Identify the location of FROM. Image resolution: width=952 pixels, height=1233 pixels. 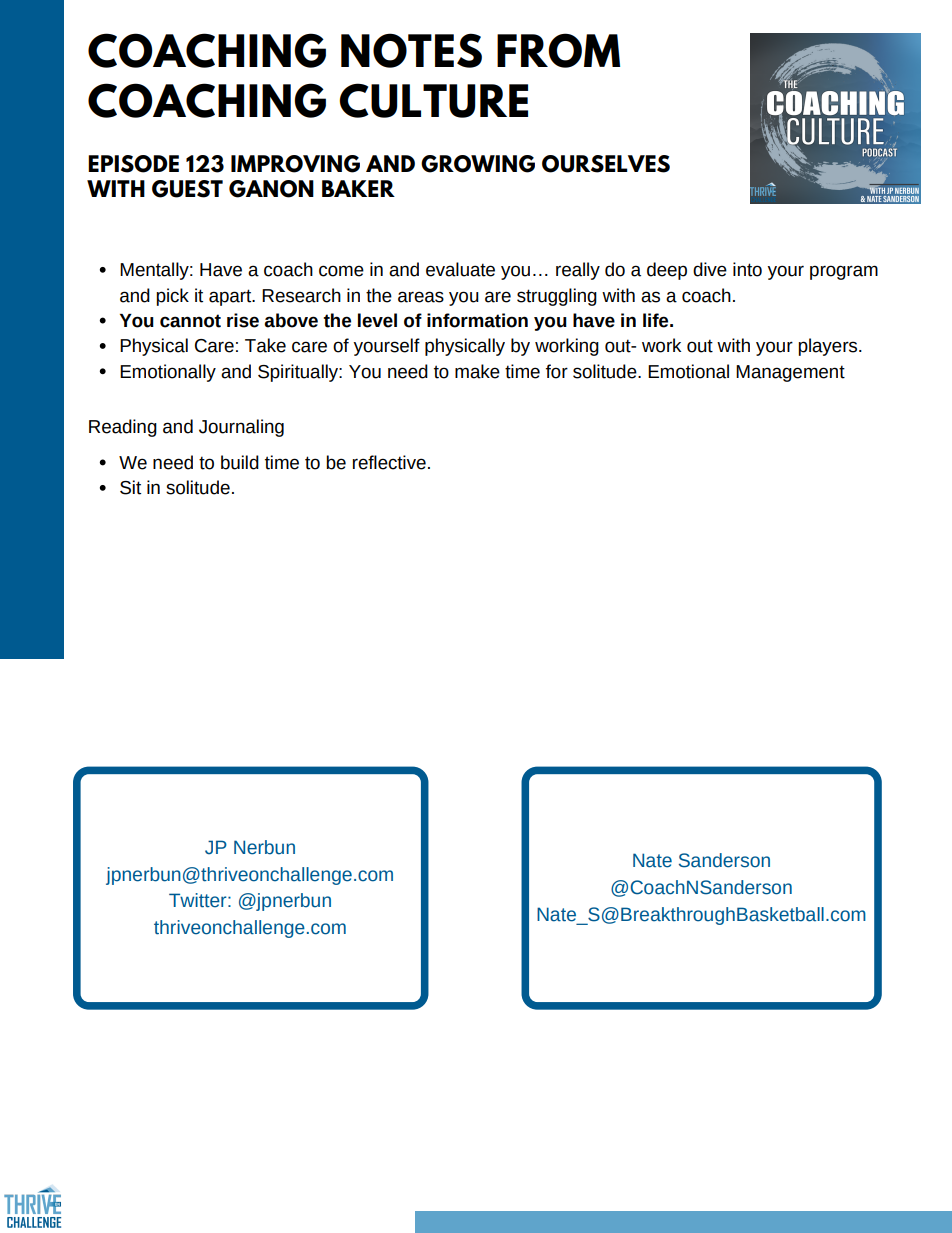
(558, 50).
